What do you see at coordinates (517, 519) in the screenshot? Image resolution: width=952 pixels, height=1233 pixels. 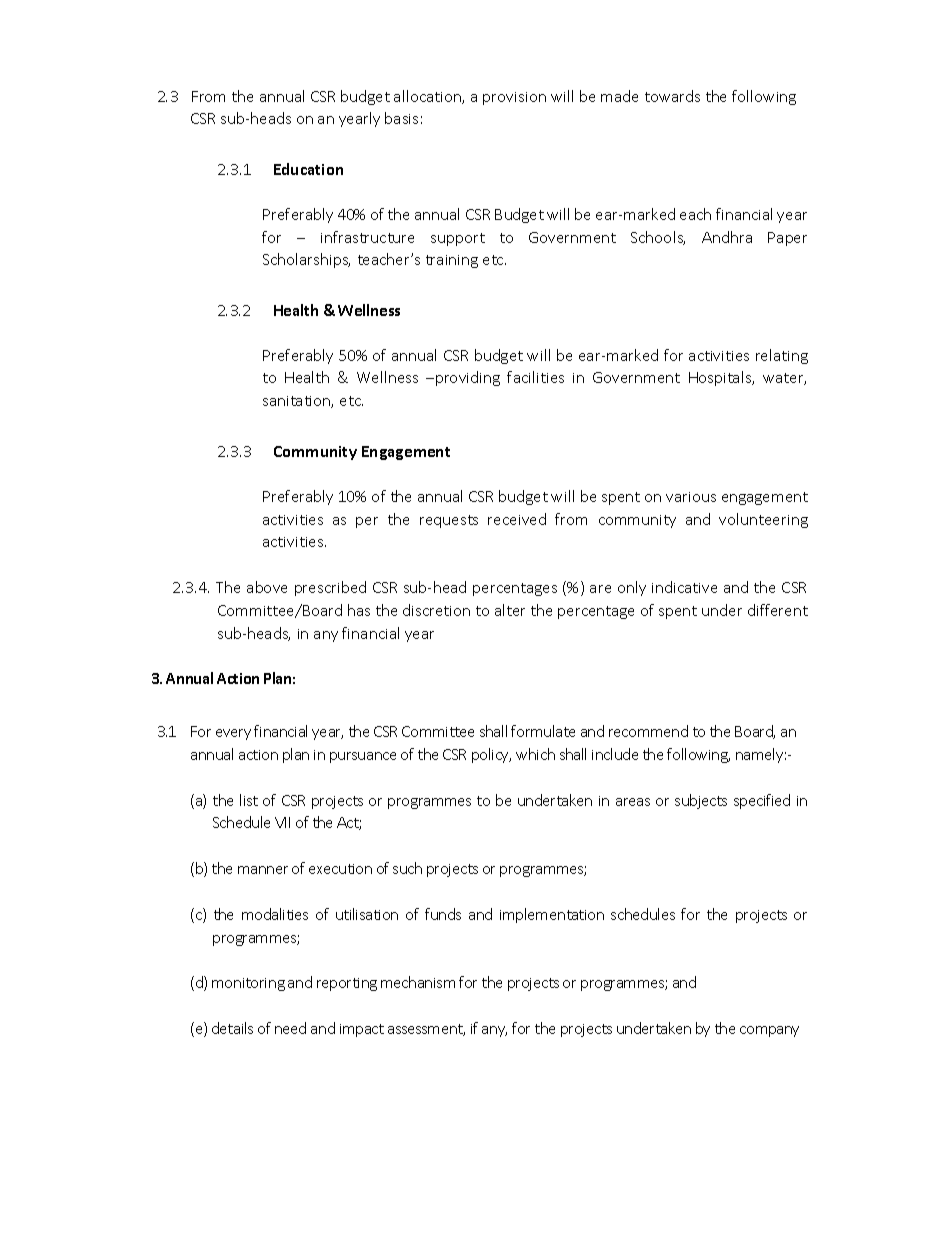 I see `received` at bounding box center [517, 519].
